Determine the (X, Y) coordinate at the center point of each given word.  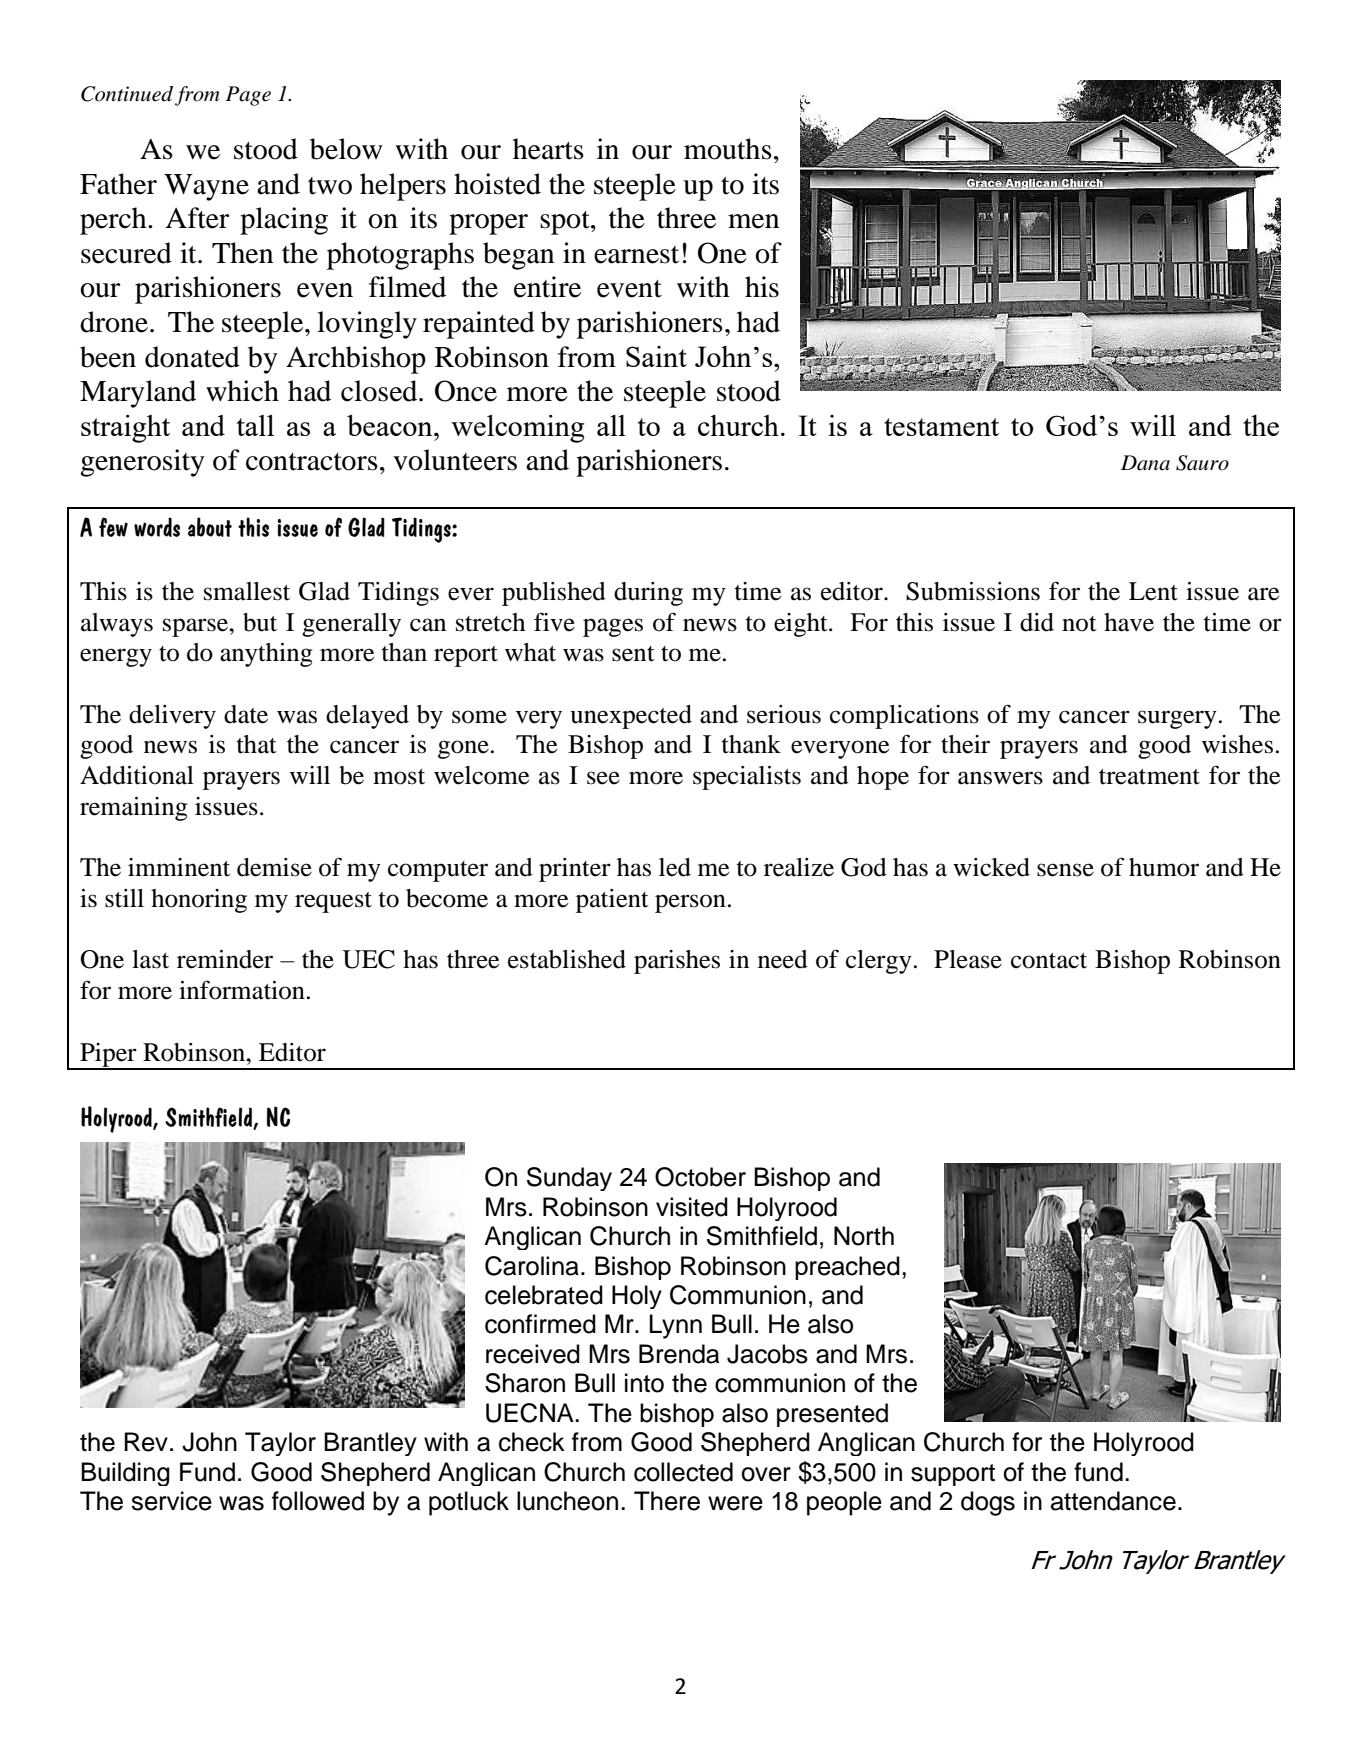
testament (941, 427)
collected (683, 1472)
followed (318, 1501)
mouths (728, 149)
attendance (1113, 1501)
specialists (747, 778)
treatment (1149, 777)
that (257, 744)
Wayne (206, 187)
